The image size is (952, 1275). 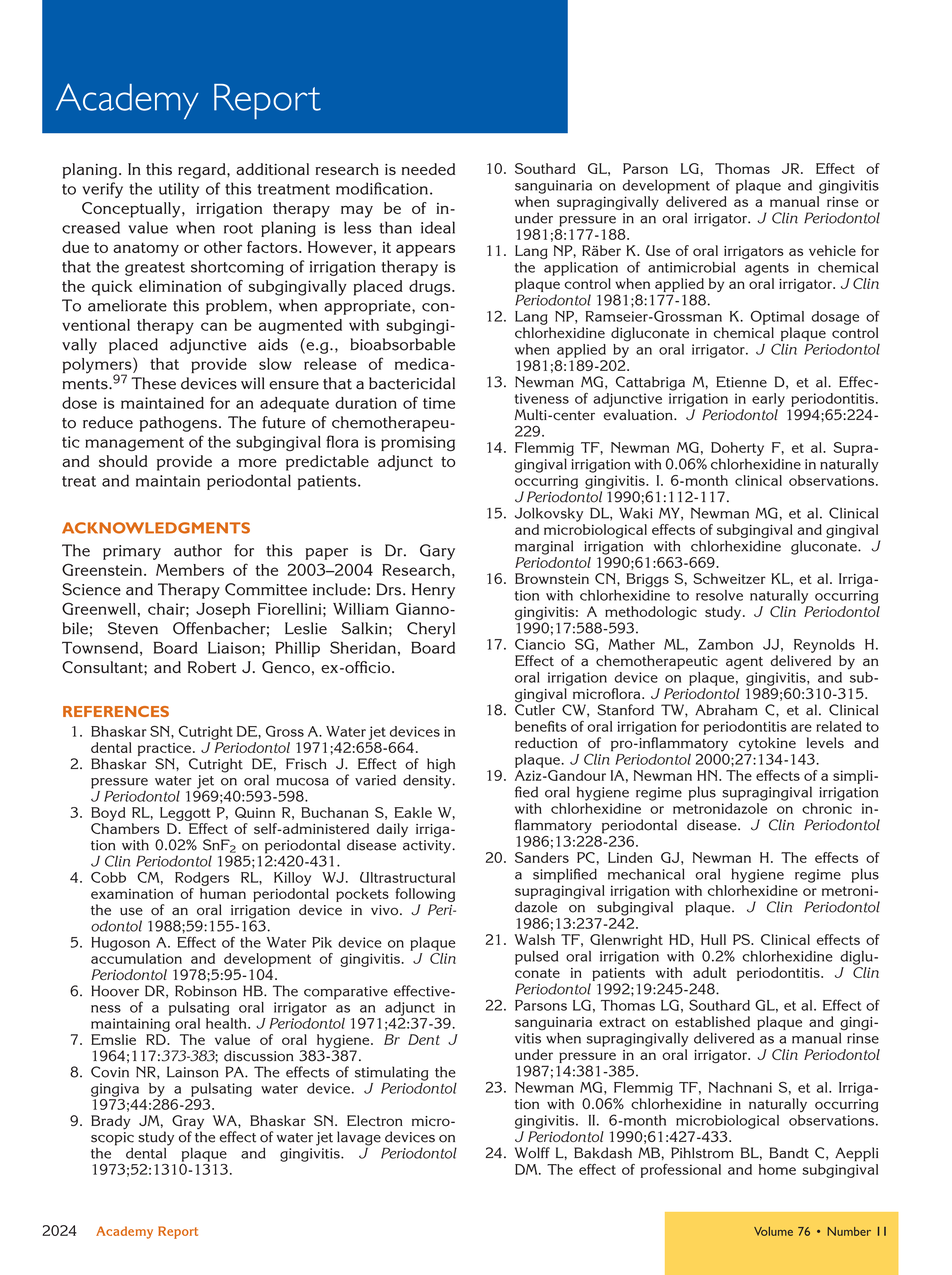 What do you see at coordinates (428, 847) in the screenshot?
I see `activity` at bounding box center [428, 847].
